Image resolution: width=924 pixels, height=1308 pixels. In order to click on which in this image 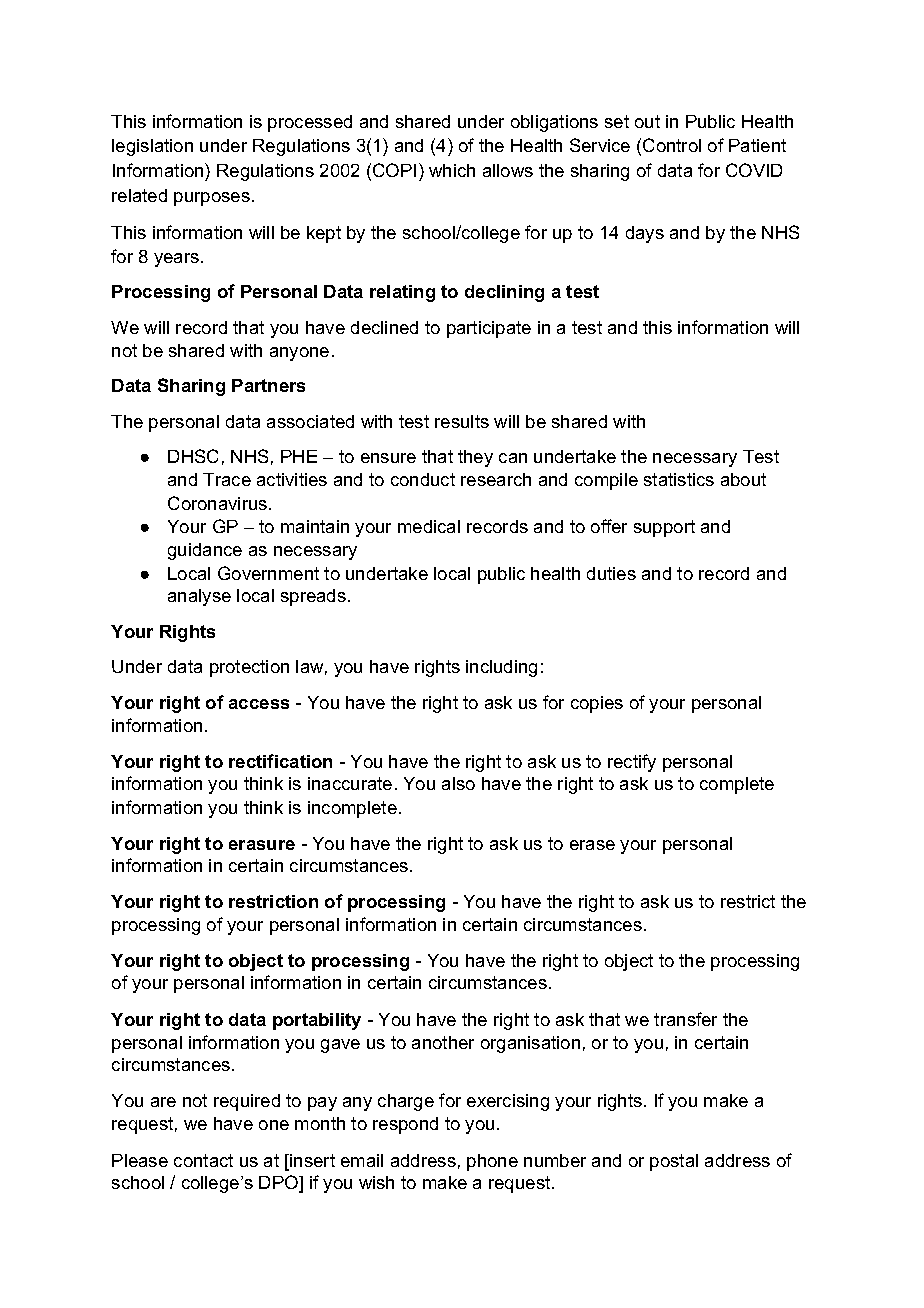, I will do `click(452, 170)`.
